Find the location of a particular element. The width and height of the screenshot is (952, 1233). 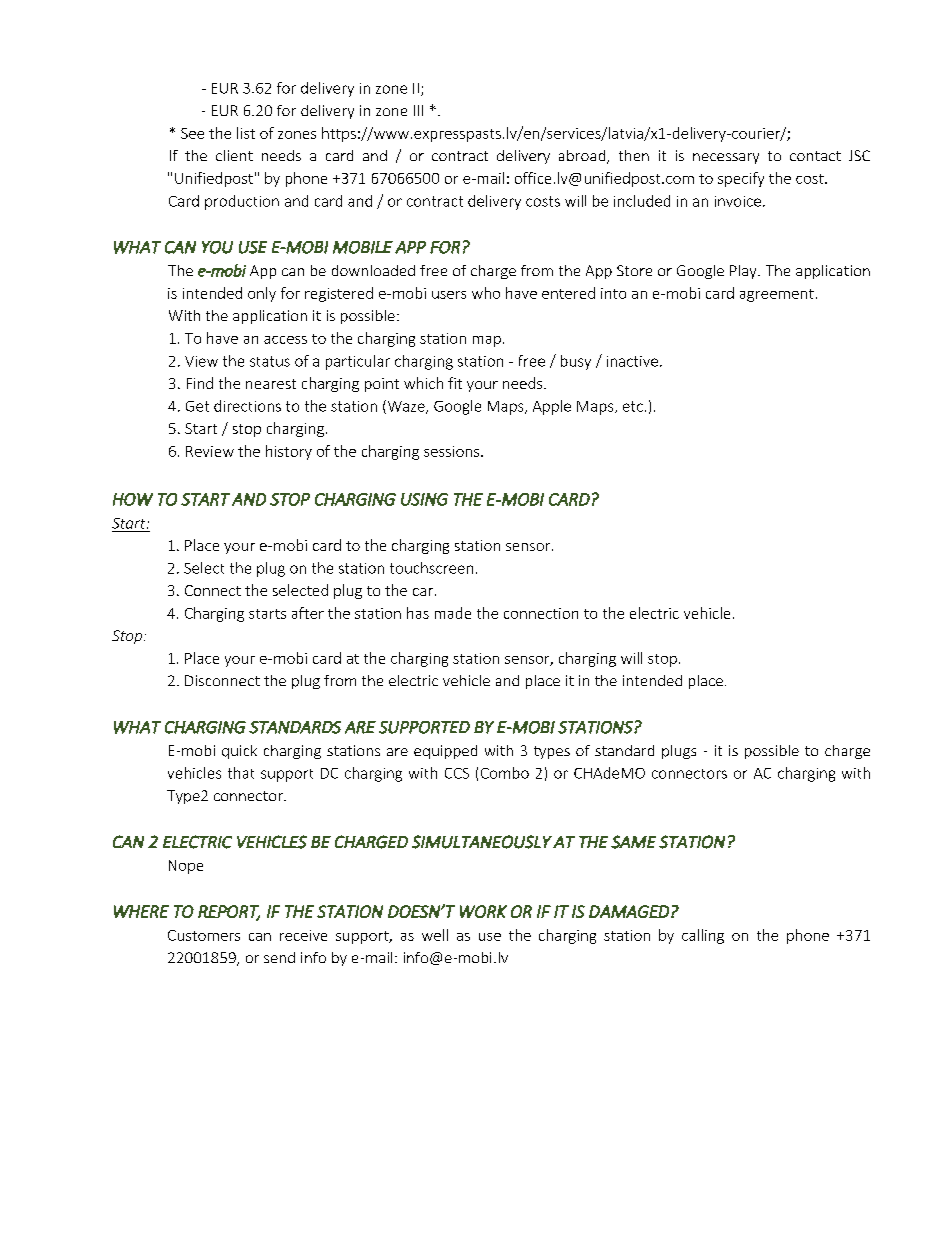

access is located at coordinates (285, 340).
